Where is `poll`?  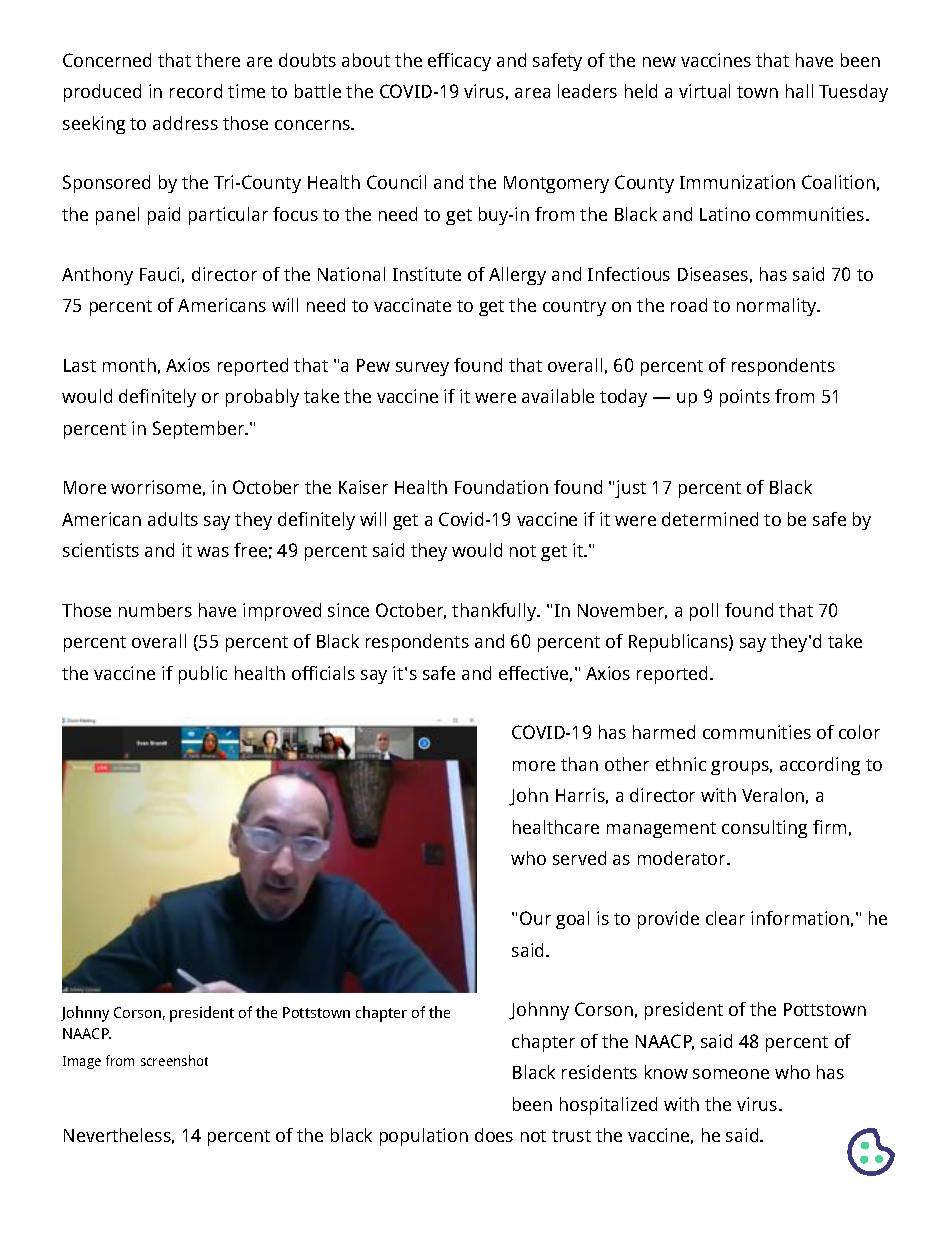 poll is located at coordinates (704, 612).
